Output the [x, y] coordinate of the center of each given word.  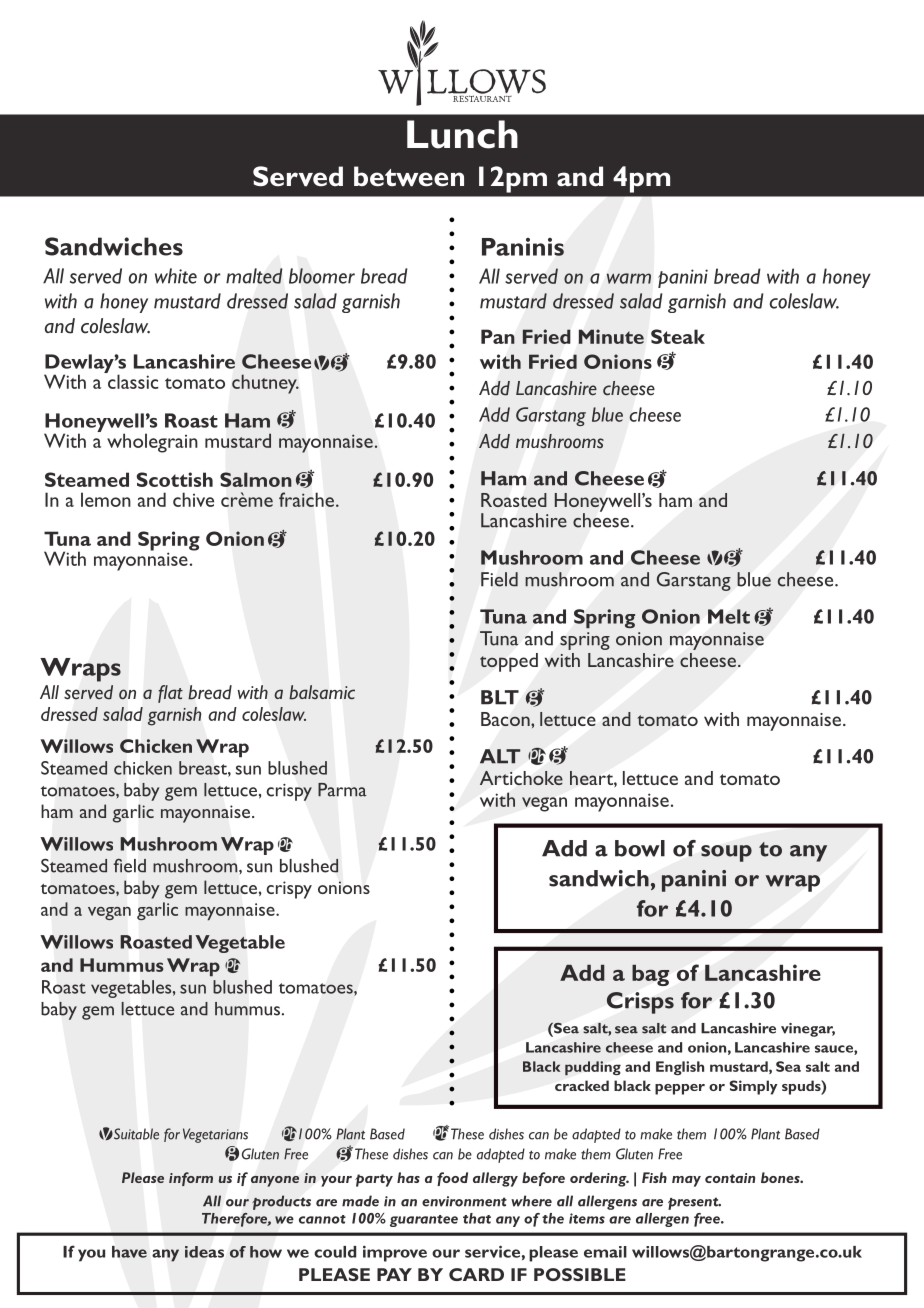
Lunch [462, 134]
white [176, 276]
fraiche [308, 499]
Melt [729, 616]
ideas [204, 1252]
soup [726, 853]
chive [193, 499]
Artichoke [521, 778]
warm [629, 278]
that [477, 1218]
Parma [342, 790]
